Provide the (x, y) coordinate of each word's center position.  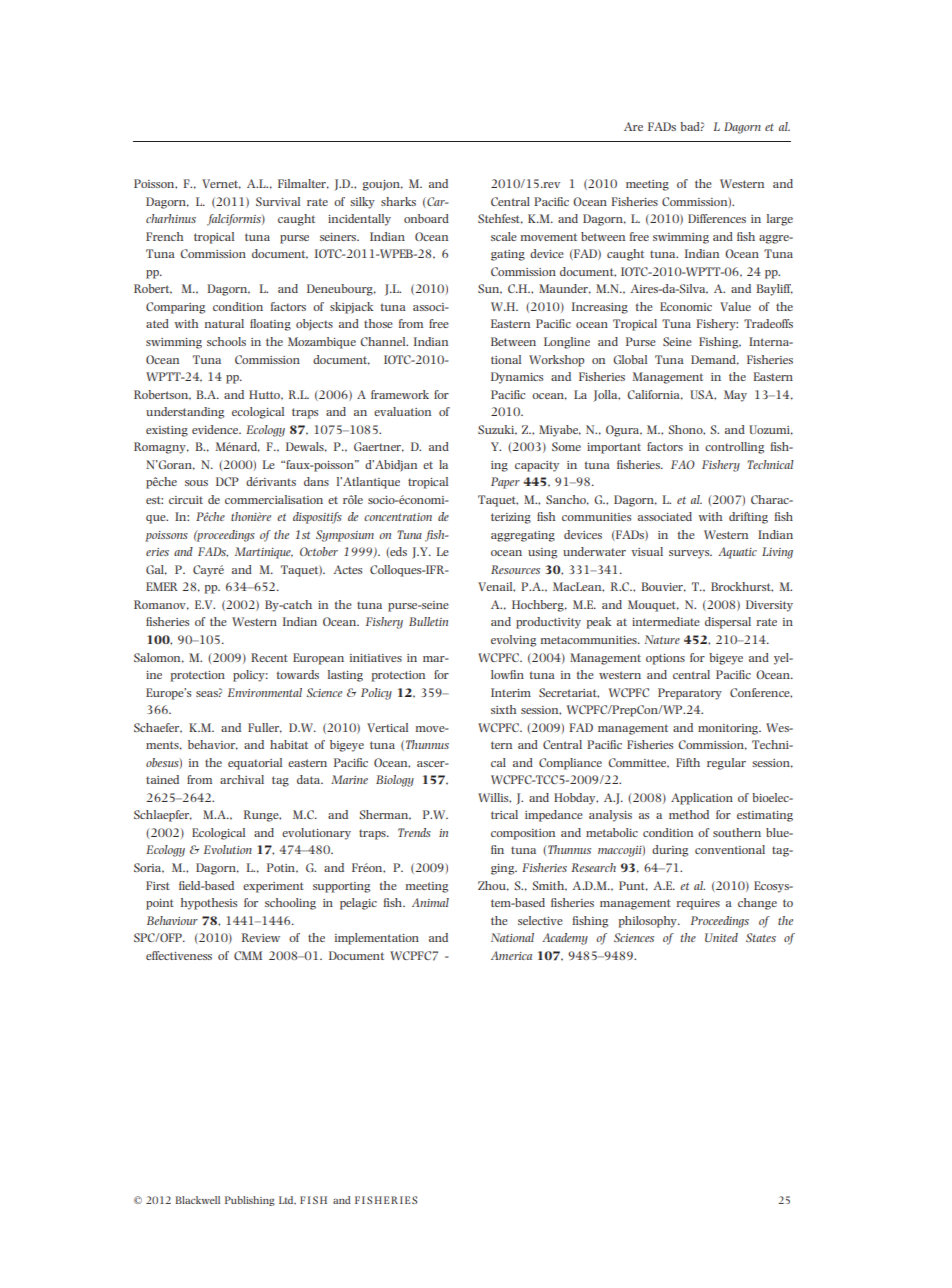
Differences (717, 218)
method (689, 814)
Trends (414, 832)
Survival (278, 201)
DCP (227, 481)
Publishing (250, 1201)
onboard (426, 218)
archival (242, 779)
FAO (683, 464)
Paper (505, 483)
